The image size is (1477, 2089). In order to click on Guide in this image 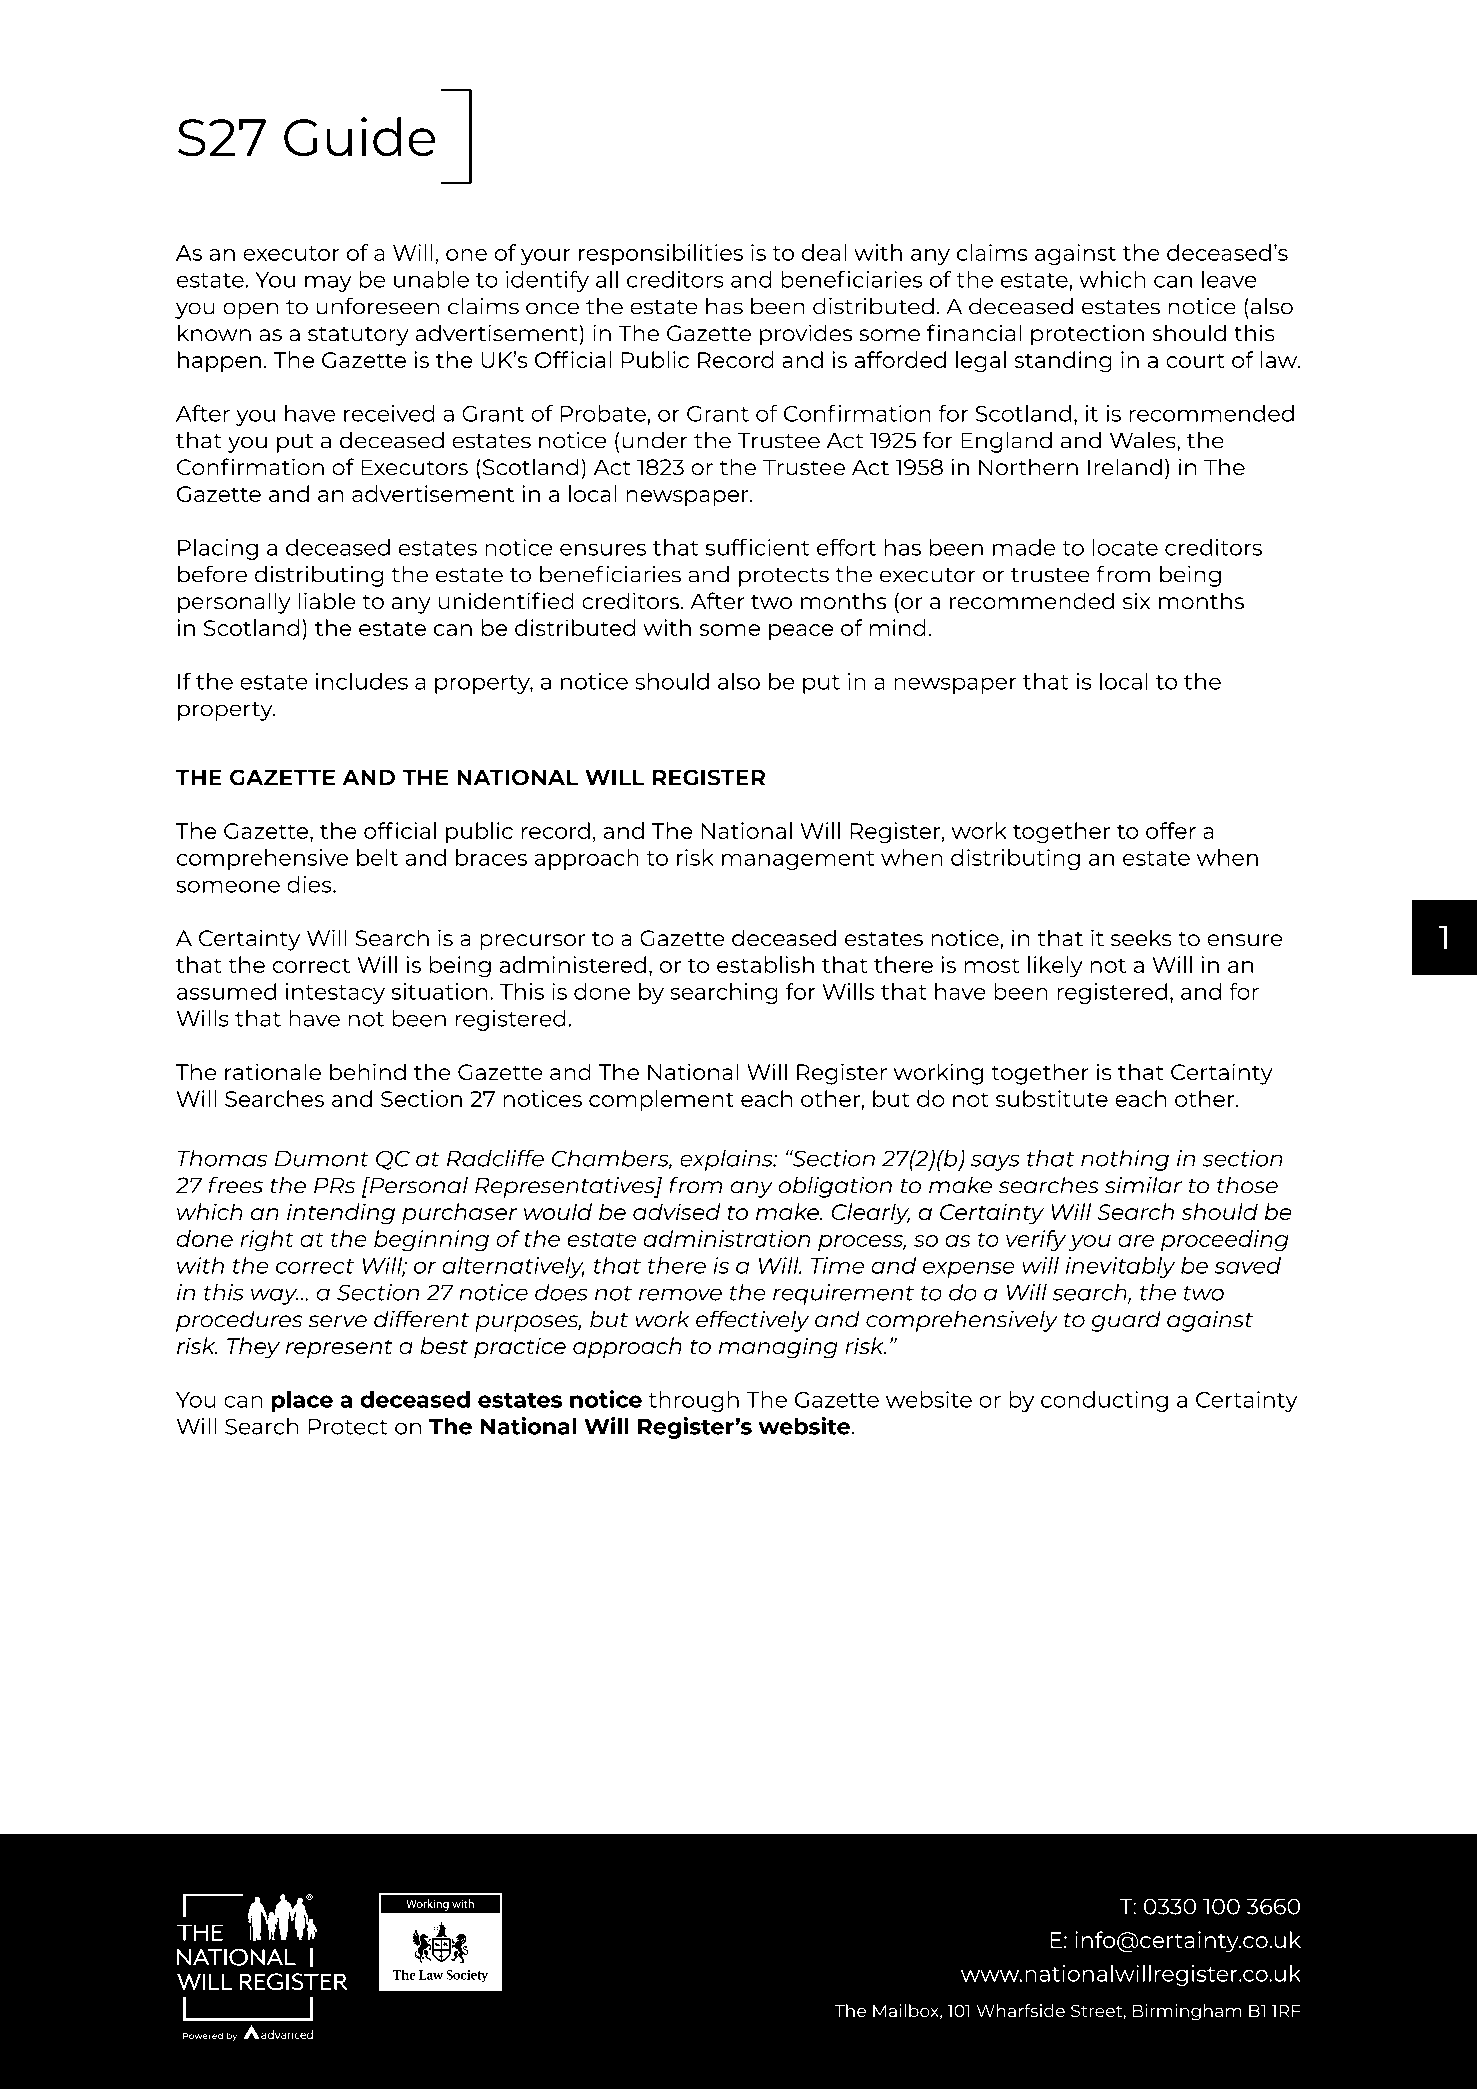, I will do `click(360, 137)`.
